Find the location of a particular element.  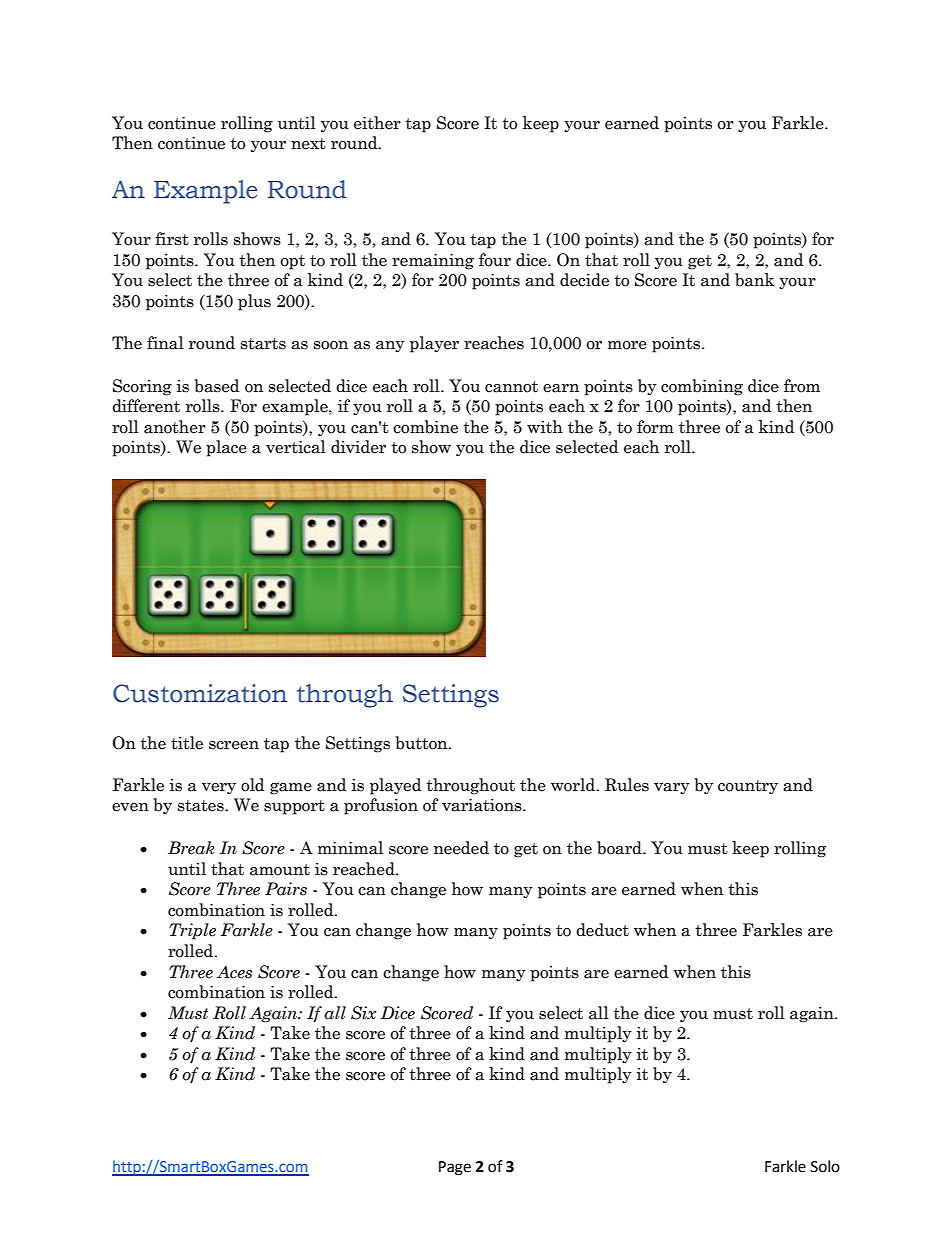

Aces is located at coordinates (234, 972).
